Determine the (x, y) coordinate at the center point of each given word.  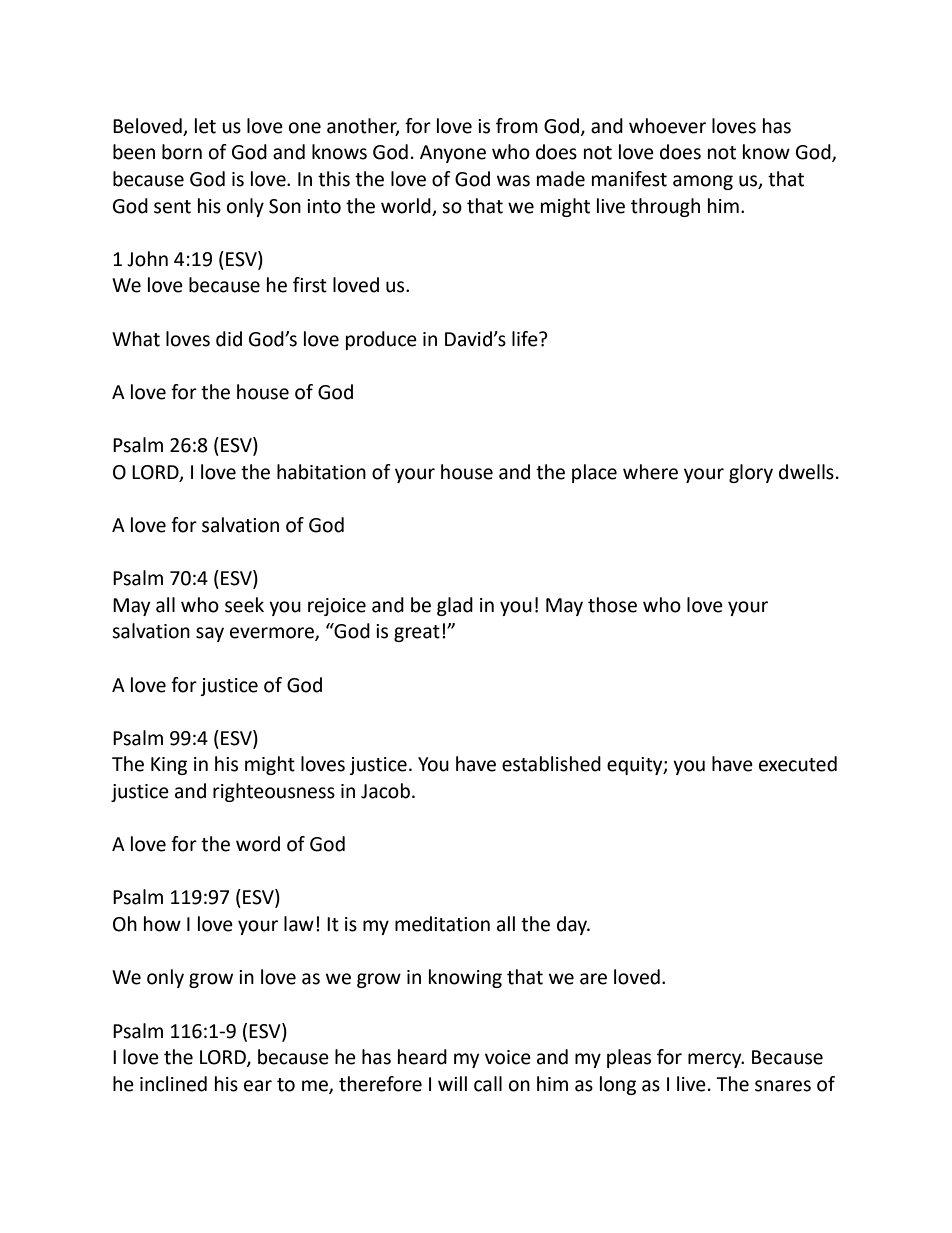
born (182, 152)
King (169, 766)
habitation (321, 472)
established (551, 764)
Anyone (453, 154)
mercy (716, 1060)
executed (798, 764)
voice (508, 1057)
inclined (173, 1084)
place (594, 473)
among (703, 182)
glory (751, 473)
